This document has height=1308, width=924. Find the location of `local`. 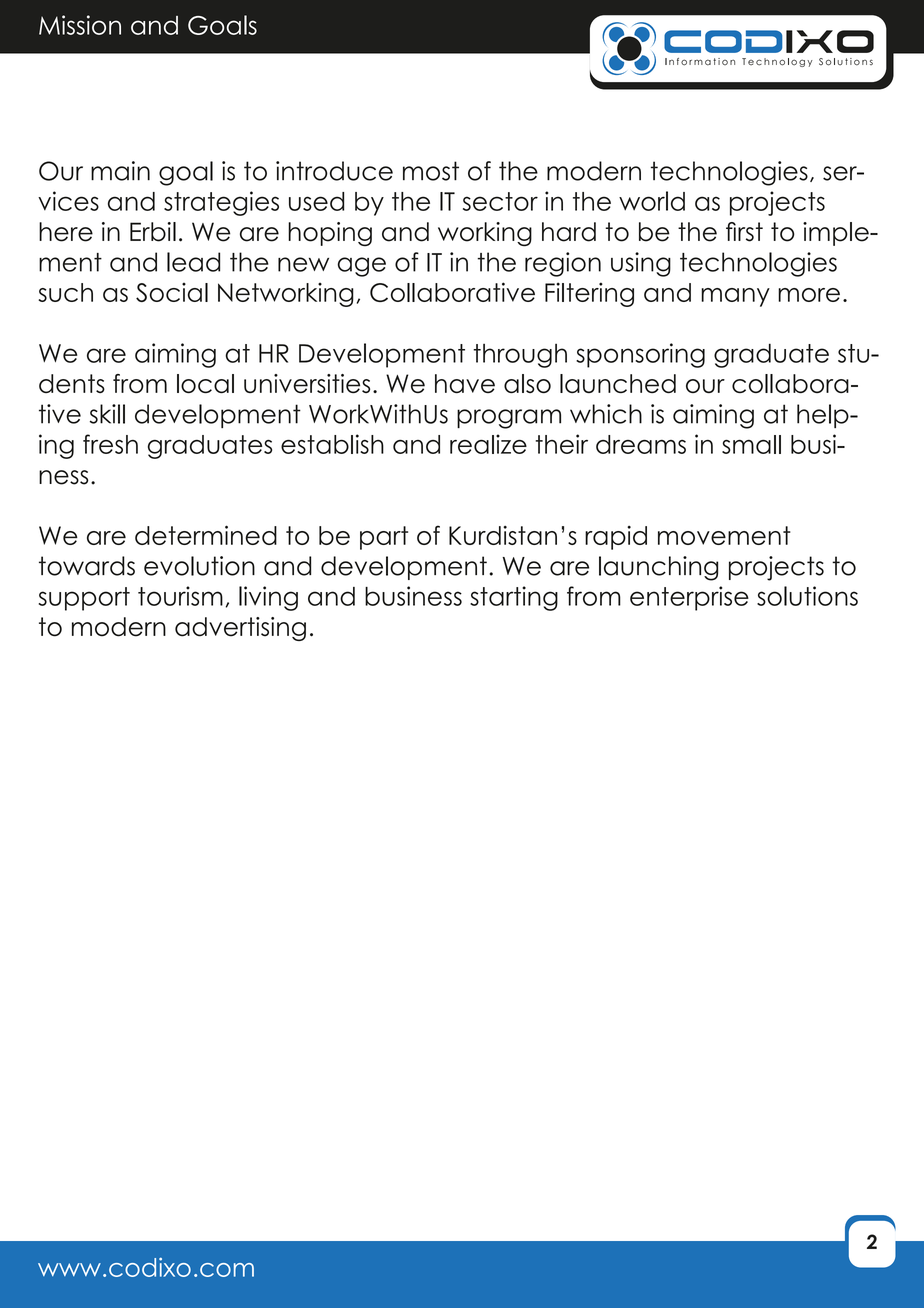

local is located at coordinates (205, 384).
